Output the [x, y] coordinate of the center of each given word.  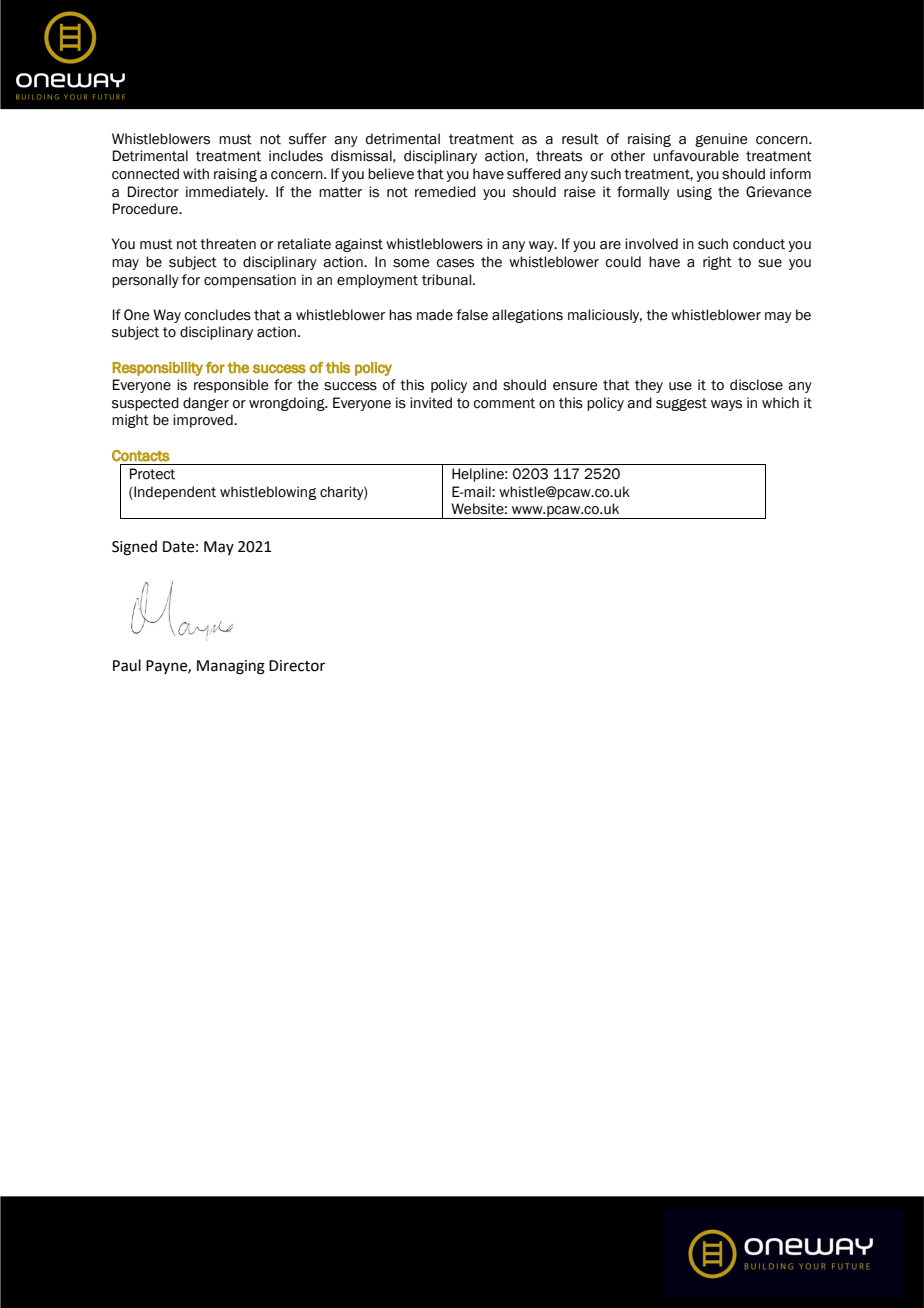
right [717, 263]
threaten [228, 244]
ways [726, 405]
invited [431, 403]
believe [391, 174]
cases [455, 263]
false [472, 315]
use [680, 386]
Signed [134, 548]
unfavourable [696, 156]
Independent [174, 493]
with [196, 174]
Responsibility [157, 369]
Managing [231, 667]
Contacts [141, 456]
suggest [681, 404]
